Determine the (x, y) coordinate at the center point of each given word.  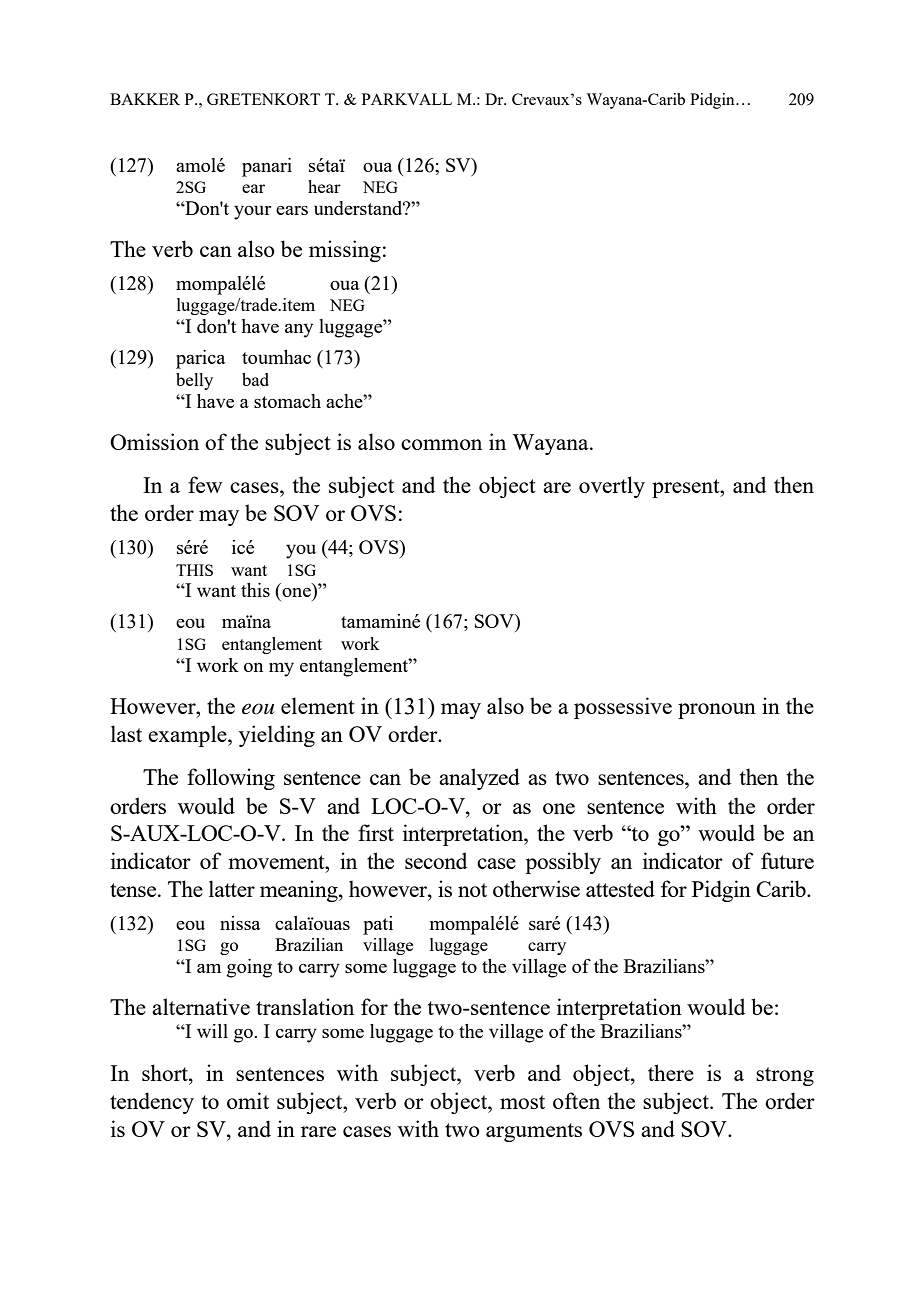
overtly (612, 487)
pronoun (717, 711)
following (231, 779)
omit (248, 1100)
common (441, 444)
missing (345, 251)
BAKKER (145, 99)
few (205, 484)
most (522, 1102)
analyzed (479, 779)
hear (324, 186)
